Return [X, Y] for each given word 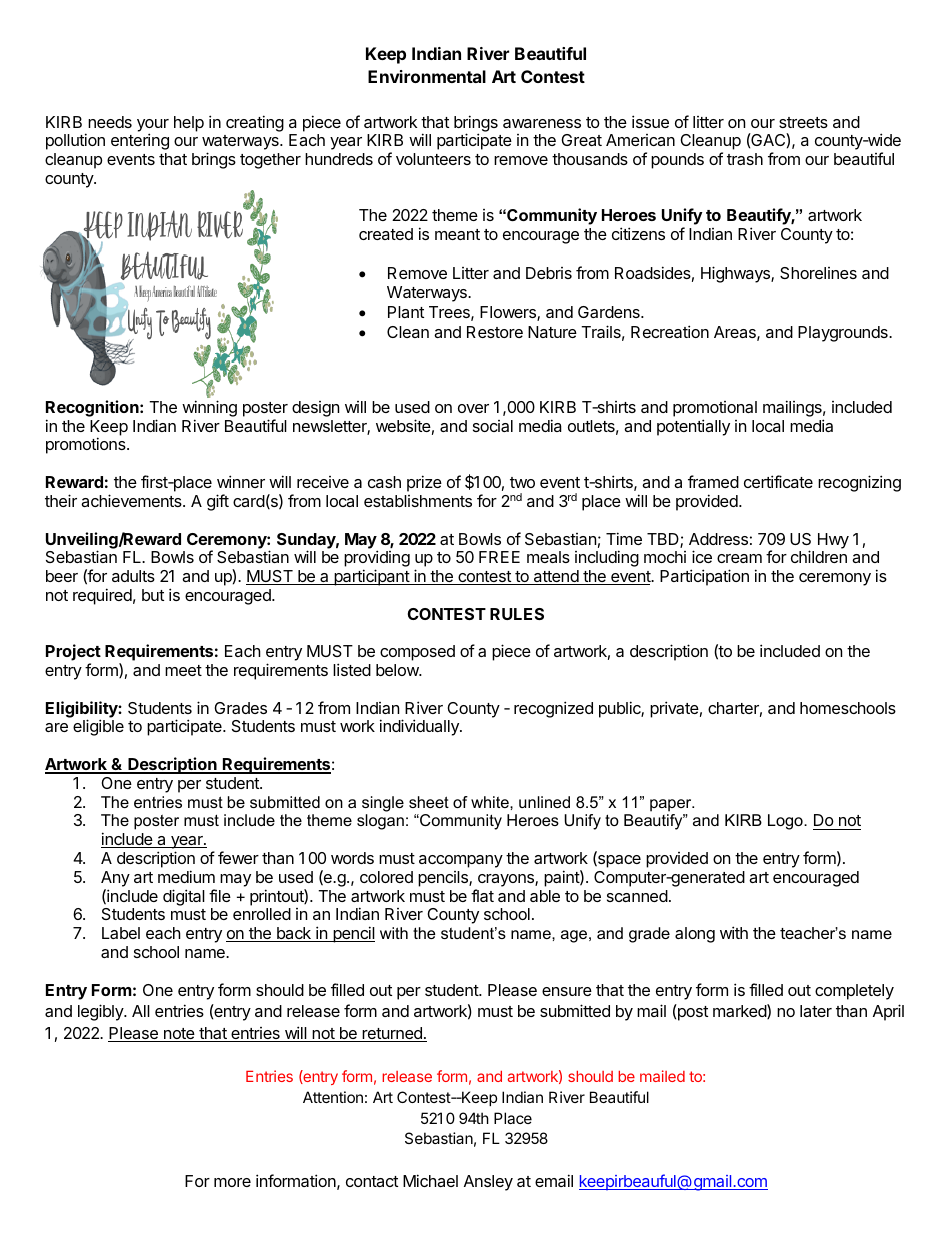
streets [803, 122]
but [153, 595]
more [232, 1182]
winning [209, 408]
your [153, 126]
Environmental [427, 76]
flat [482, 895]
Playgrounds [844, 334]
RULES [517, 614]
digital [184, 897]
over [473, 408]
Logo [786, 822]
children [819, 556]
